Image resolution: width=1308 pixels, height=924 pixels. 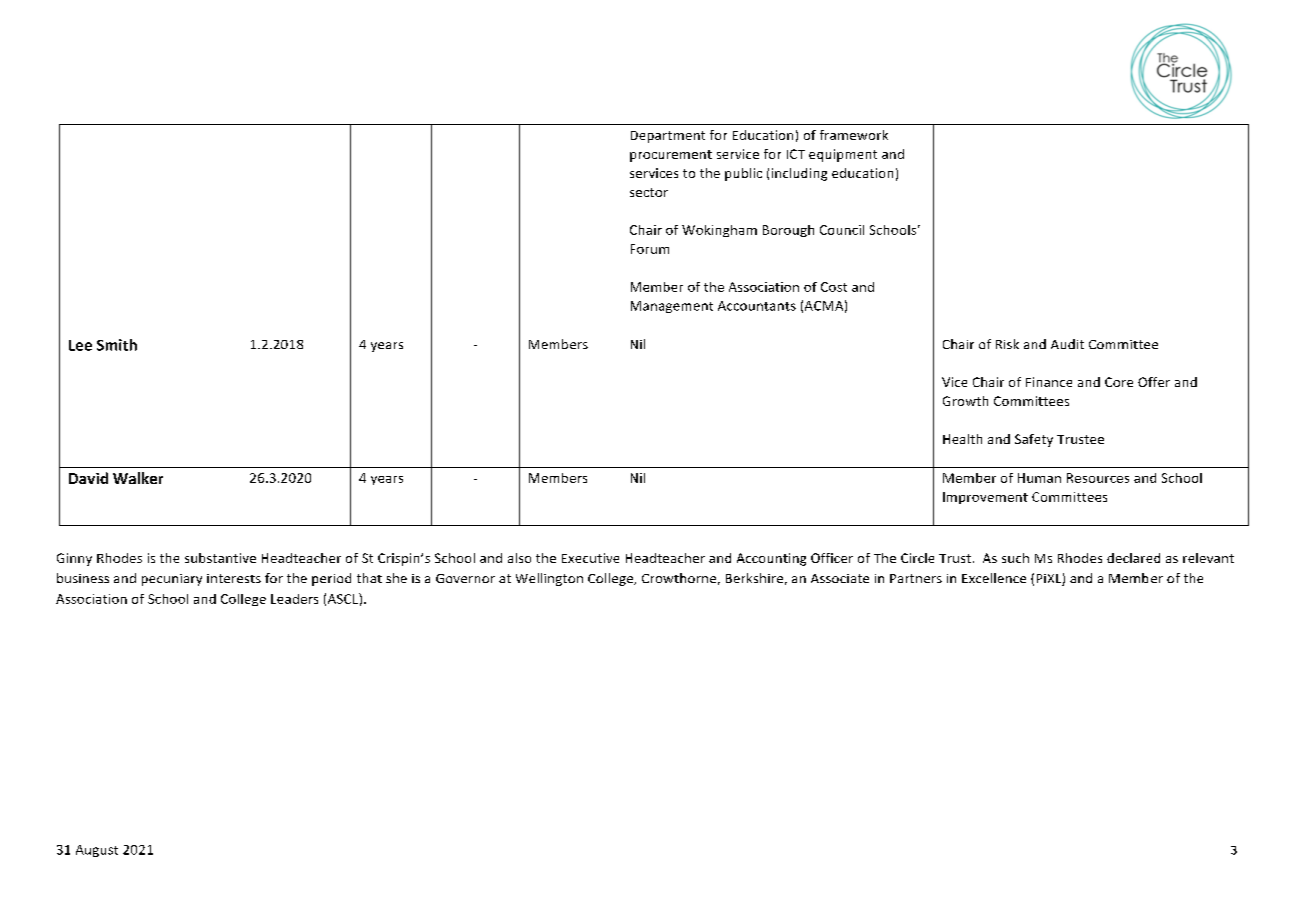 What do you see at coordinates (1067, 344) in the screenshot?
I see `Audit` at bounding box center [1067, 344].
